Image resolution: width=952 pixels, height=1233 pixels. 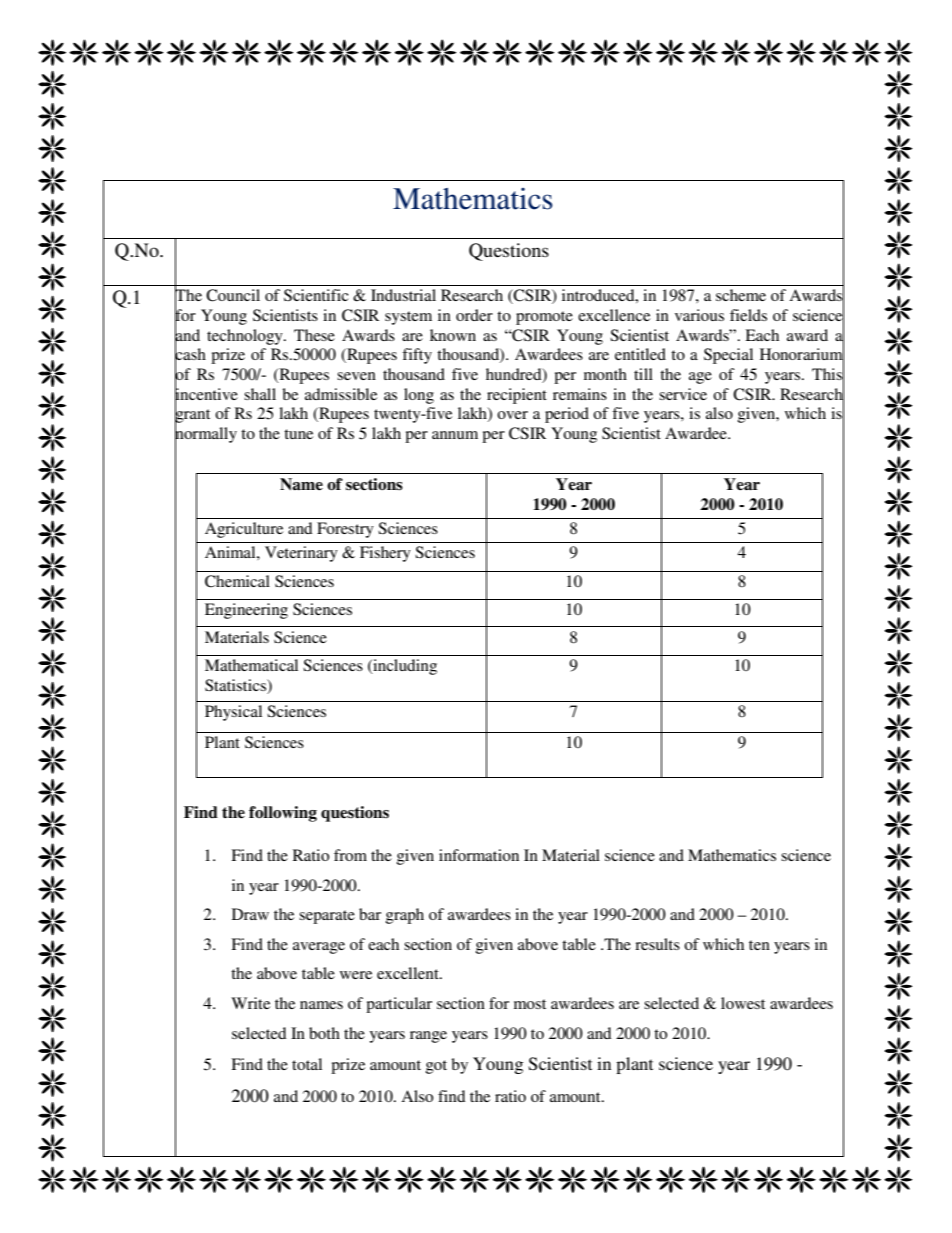 What do you see at coordinates (759, 945) in the screenshot?
I see `ten` at bounding box center [759, 945].
